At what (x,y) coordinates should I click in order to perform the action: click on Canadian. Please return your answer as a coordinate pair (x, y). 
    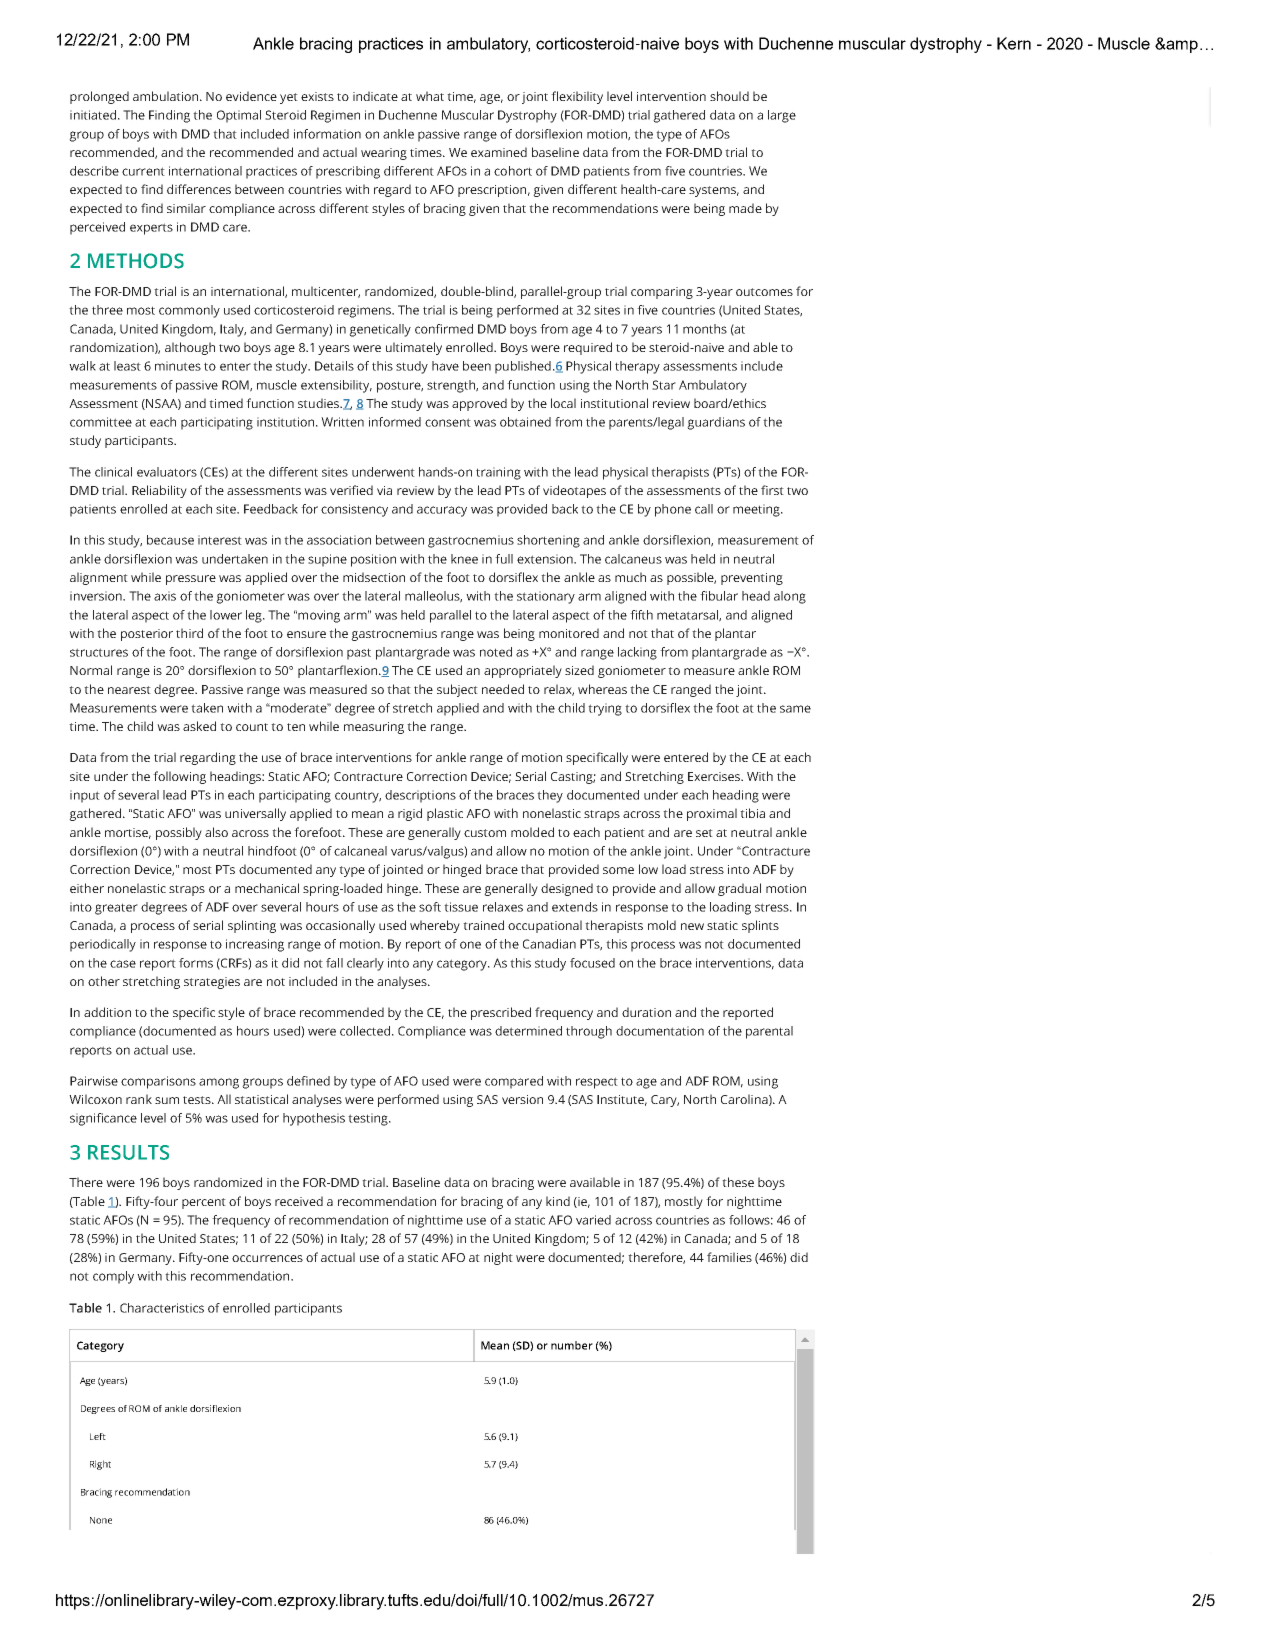
    Looking at the image, I should click on (549, 944).
